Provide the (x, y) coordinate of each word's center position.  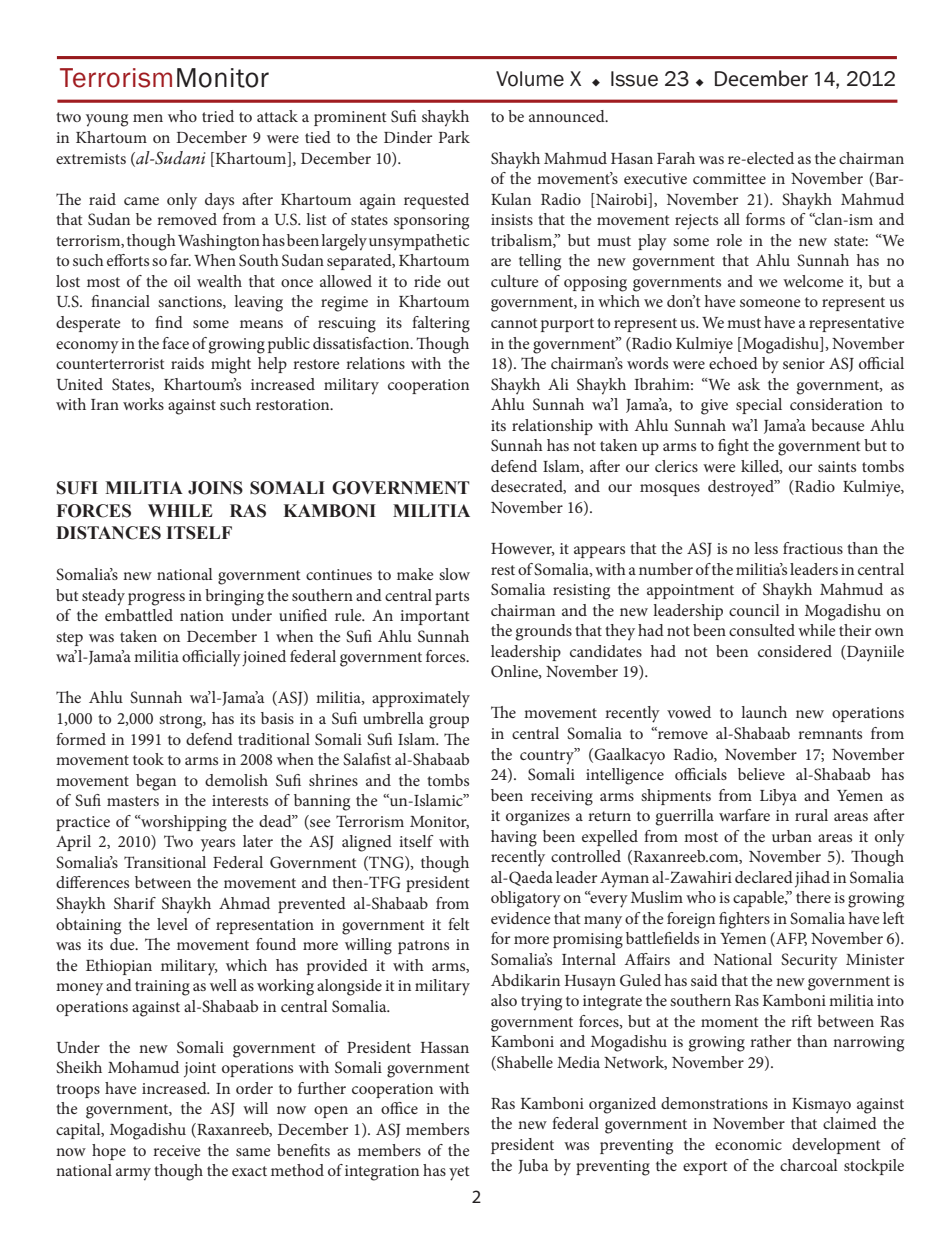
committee (729, 178)
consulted (762, 630)
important (435, 617)
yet (459, 1173)
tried (218, 116)
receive (177, 1150)
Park (454, 137)
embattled (139, 615)
